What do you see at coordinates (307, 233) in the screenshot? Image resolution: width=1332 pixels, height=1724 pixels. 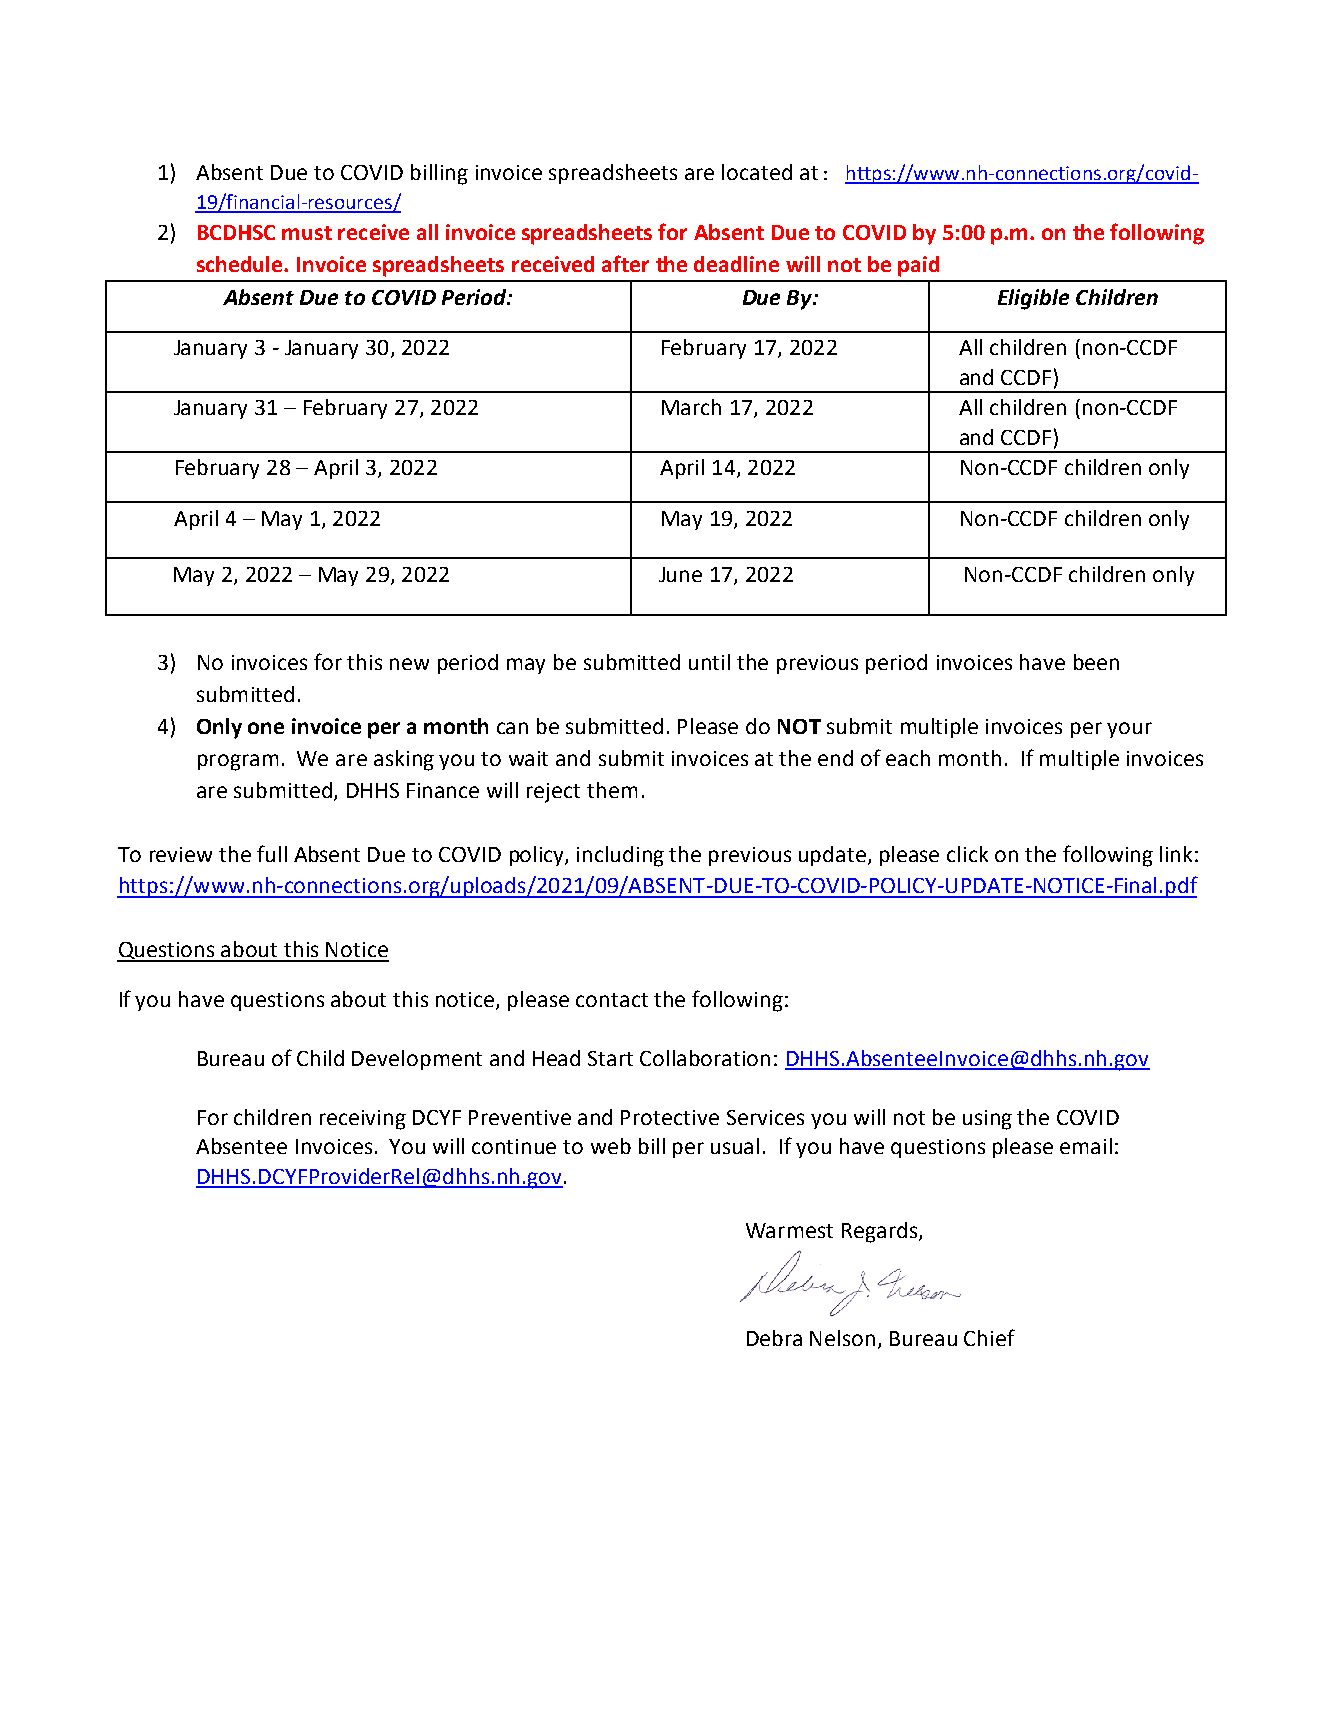 I see `must` at bounding box center [307, 233].
